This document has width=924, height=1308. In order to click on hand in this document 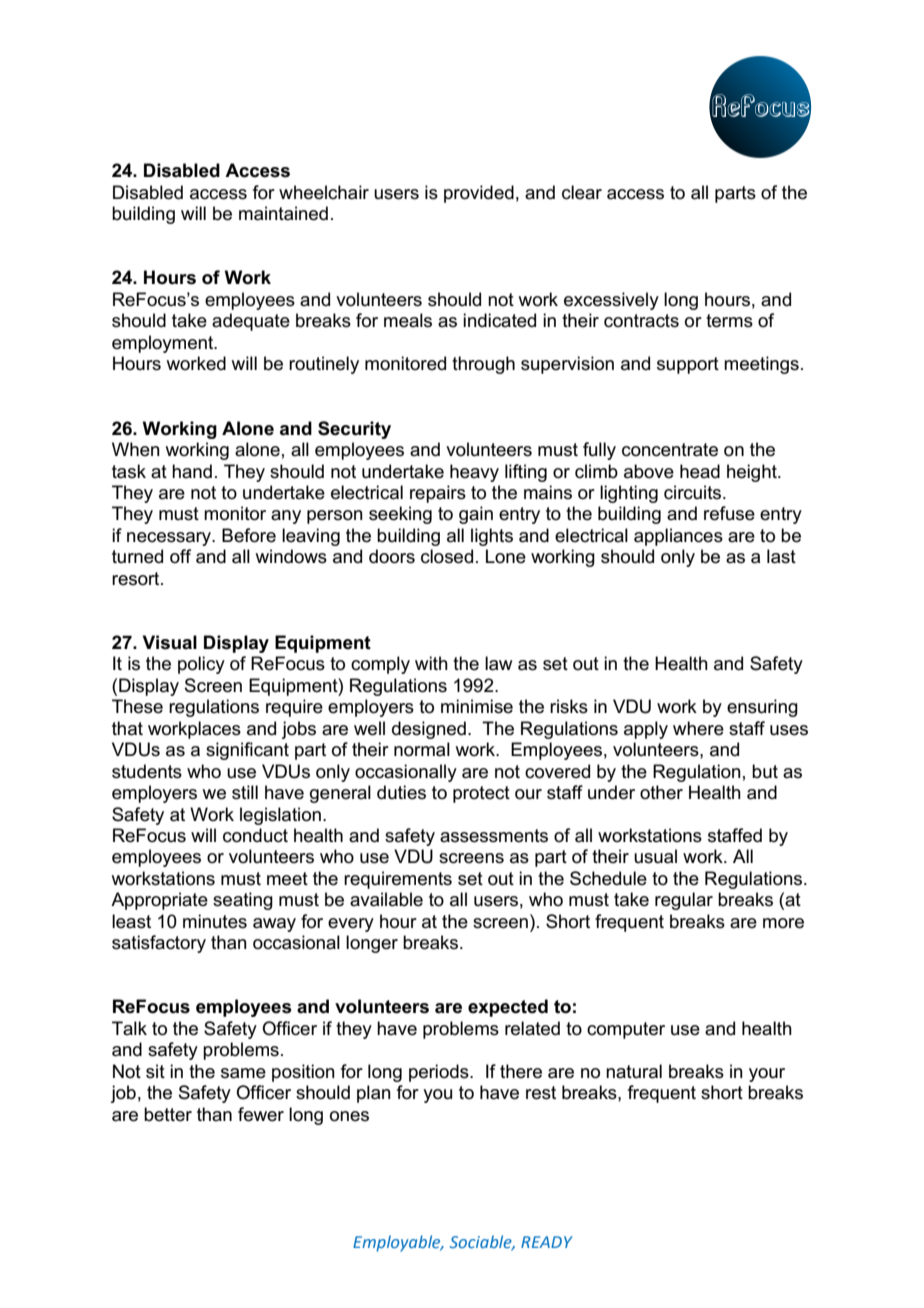, I will do `click(192, 471)`.
